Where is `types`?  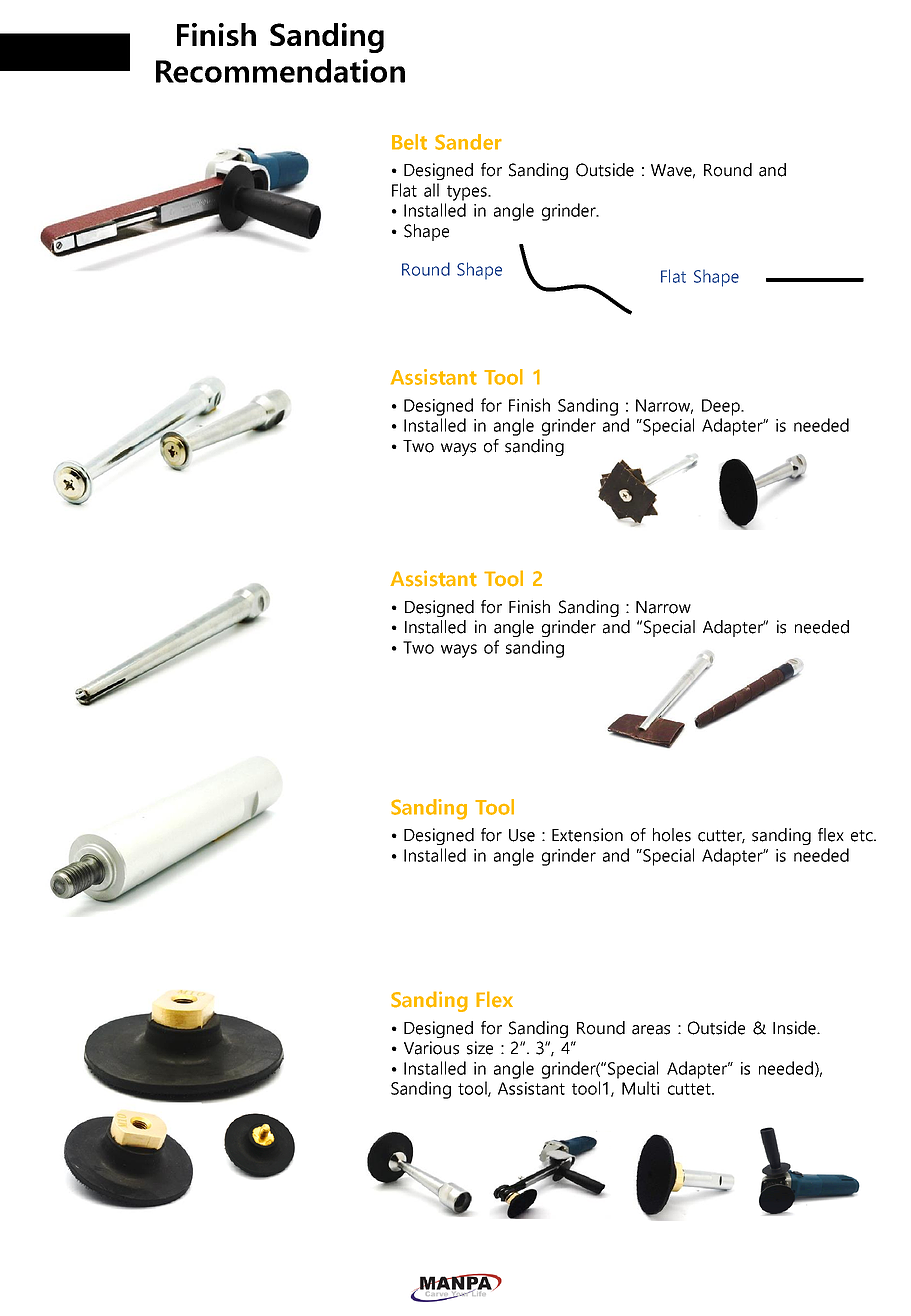 types is located at coordinates (468, 193).
